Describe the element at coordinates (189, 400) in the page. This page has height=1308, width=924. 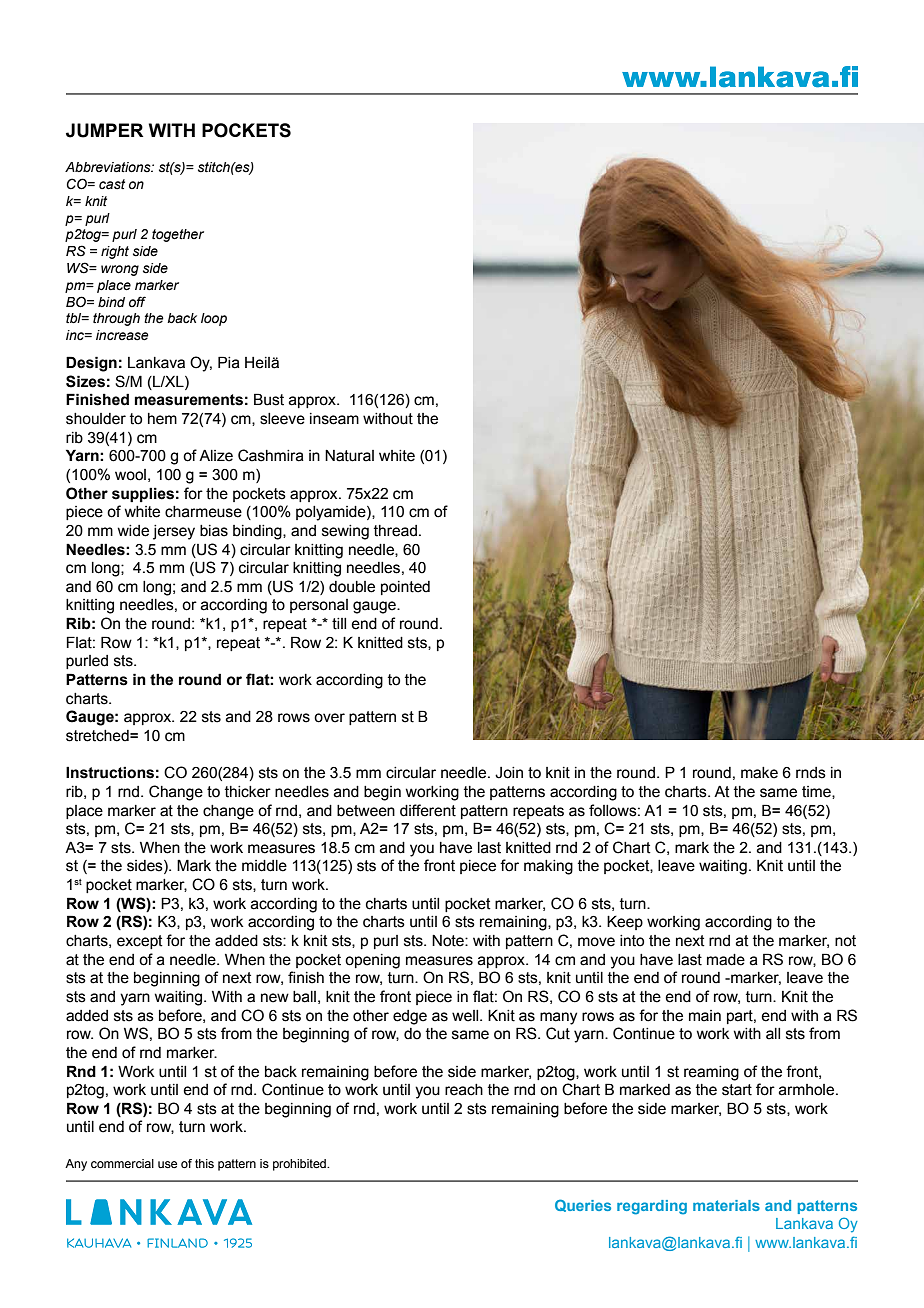
I see `measurements` at that location.
